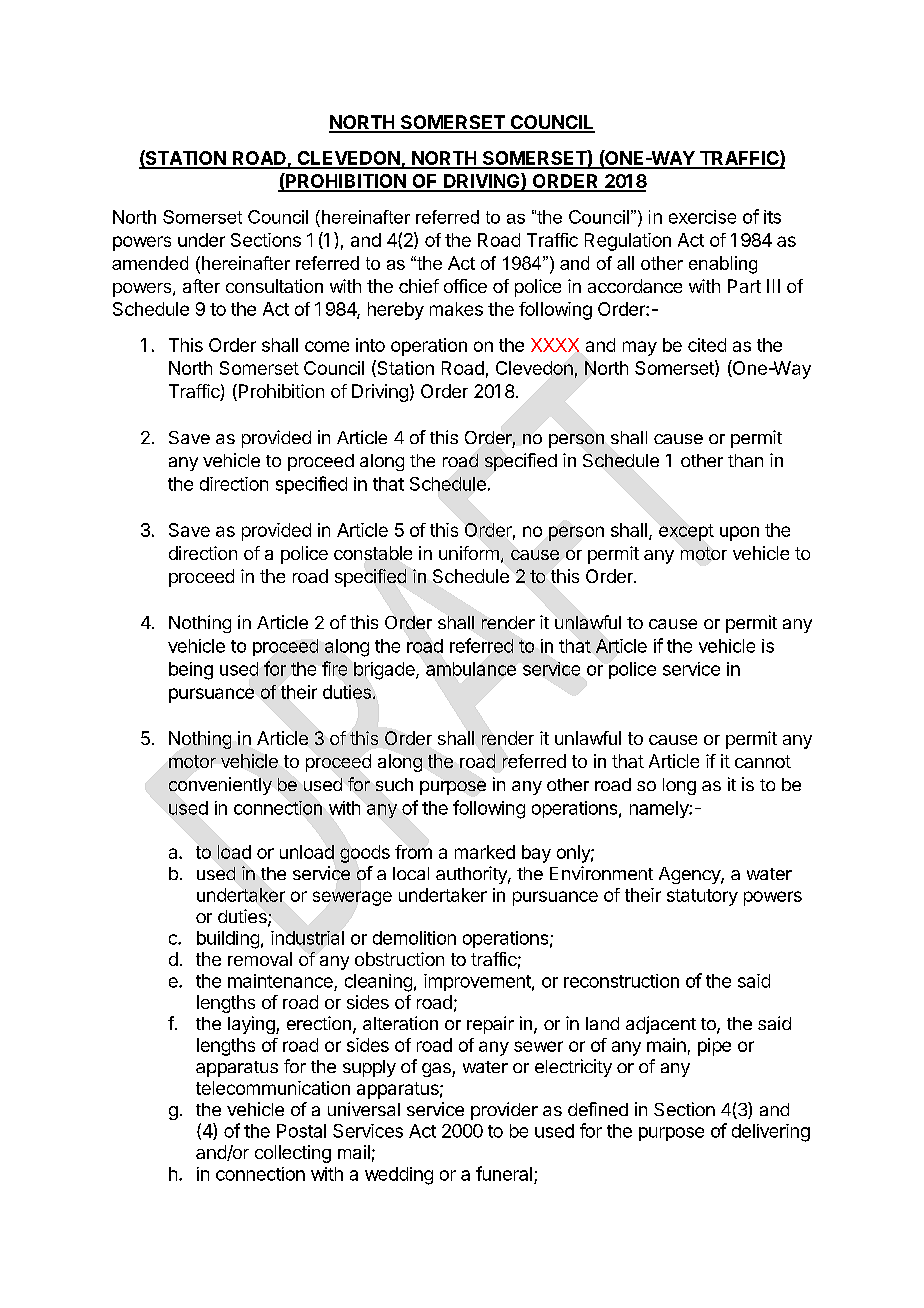  I want to click on statutory, so click(702, 897).
